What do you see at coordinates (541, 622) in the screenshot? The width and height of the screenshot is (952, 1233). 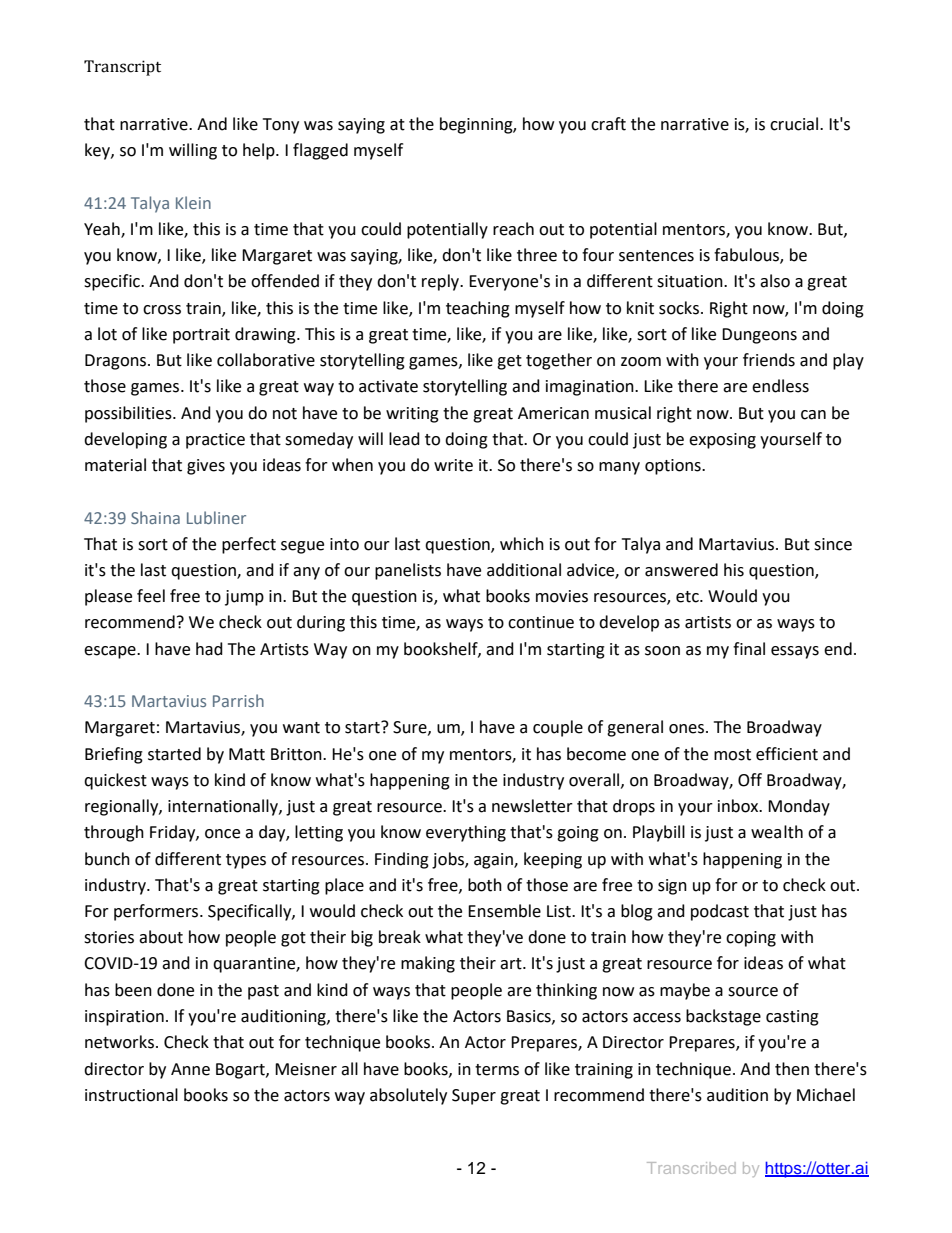 I see `continue` at bounding box center [541, 622].
